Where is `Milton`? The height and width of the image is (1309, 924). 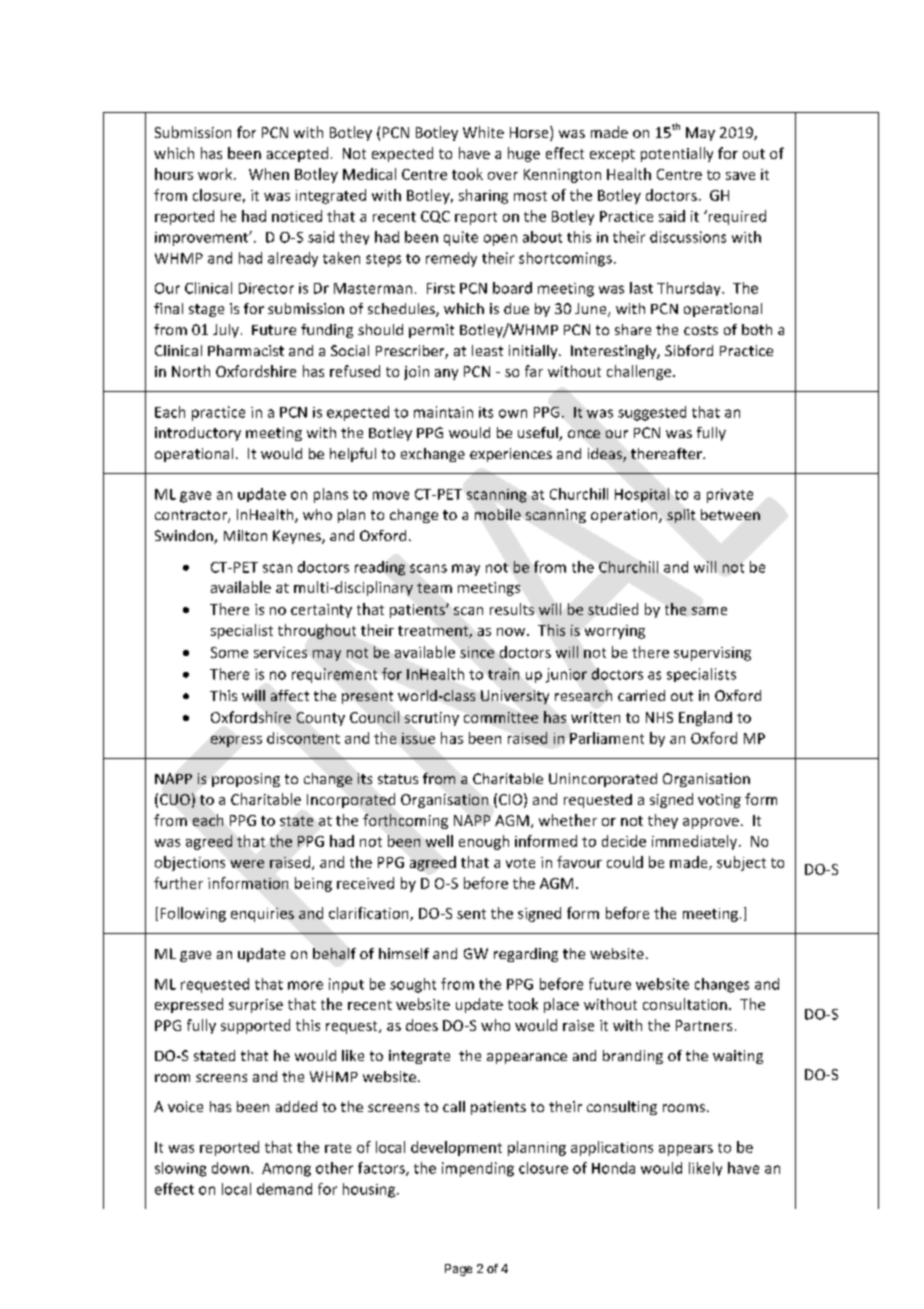
Milton is located at coordinates (245, 535).
